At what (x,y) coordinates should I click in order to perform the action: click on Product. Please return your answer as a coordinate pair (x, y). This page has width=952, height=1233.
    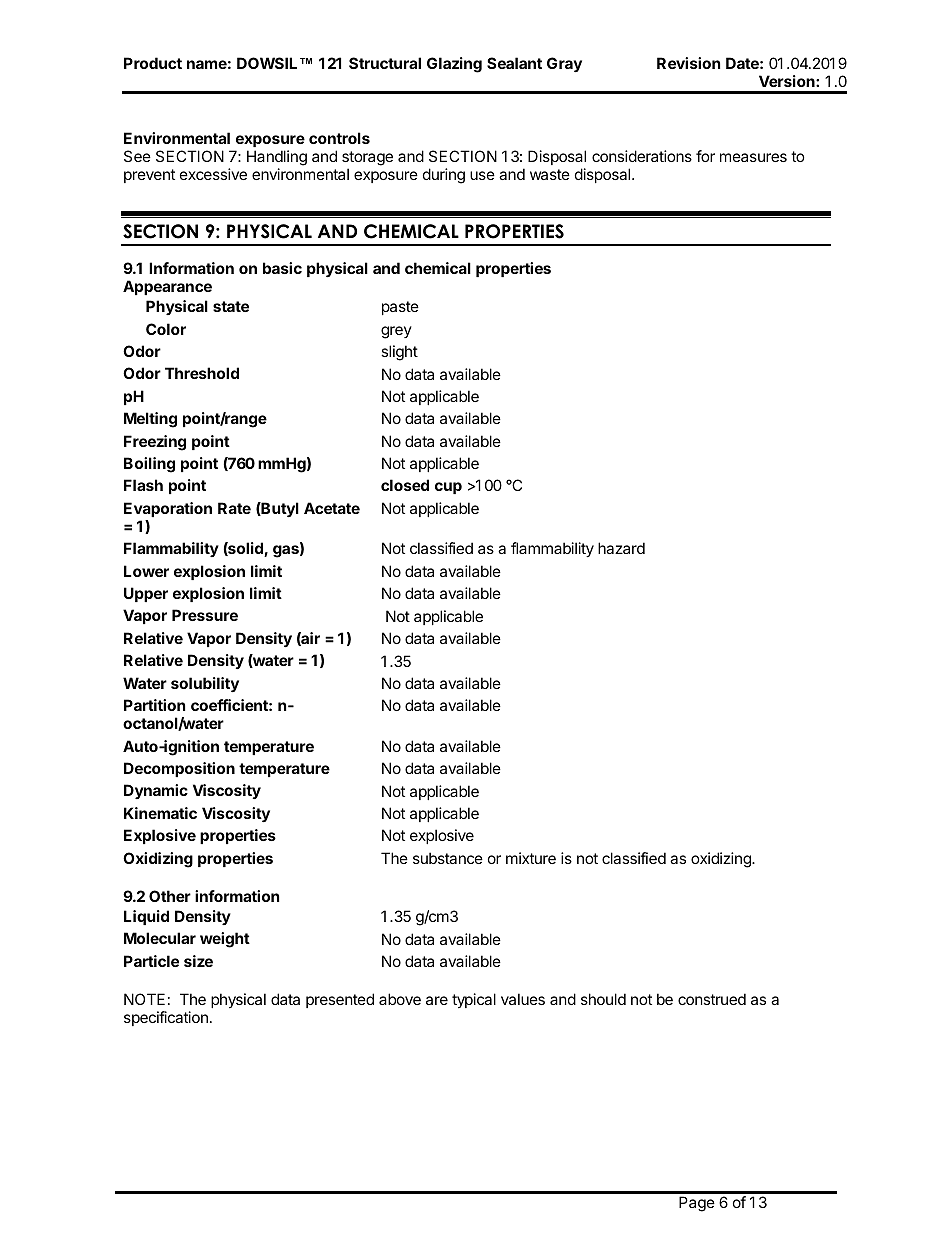
    Looking at the image, I should click on (153, 63).
